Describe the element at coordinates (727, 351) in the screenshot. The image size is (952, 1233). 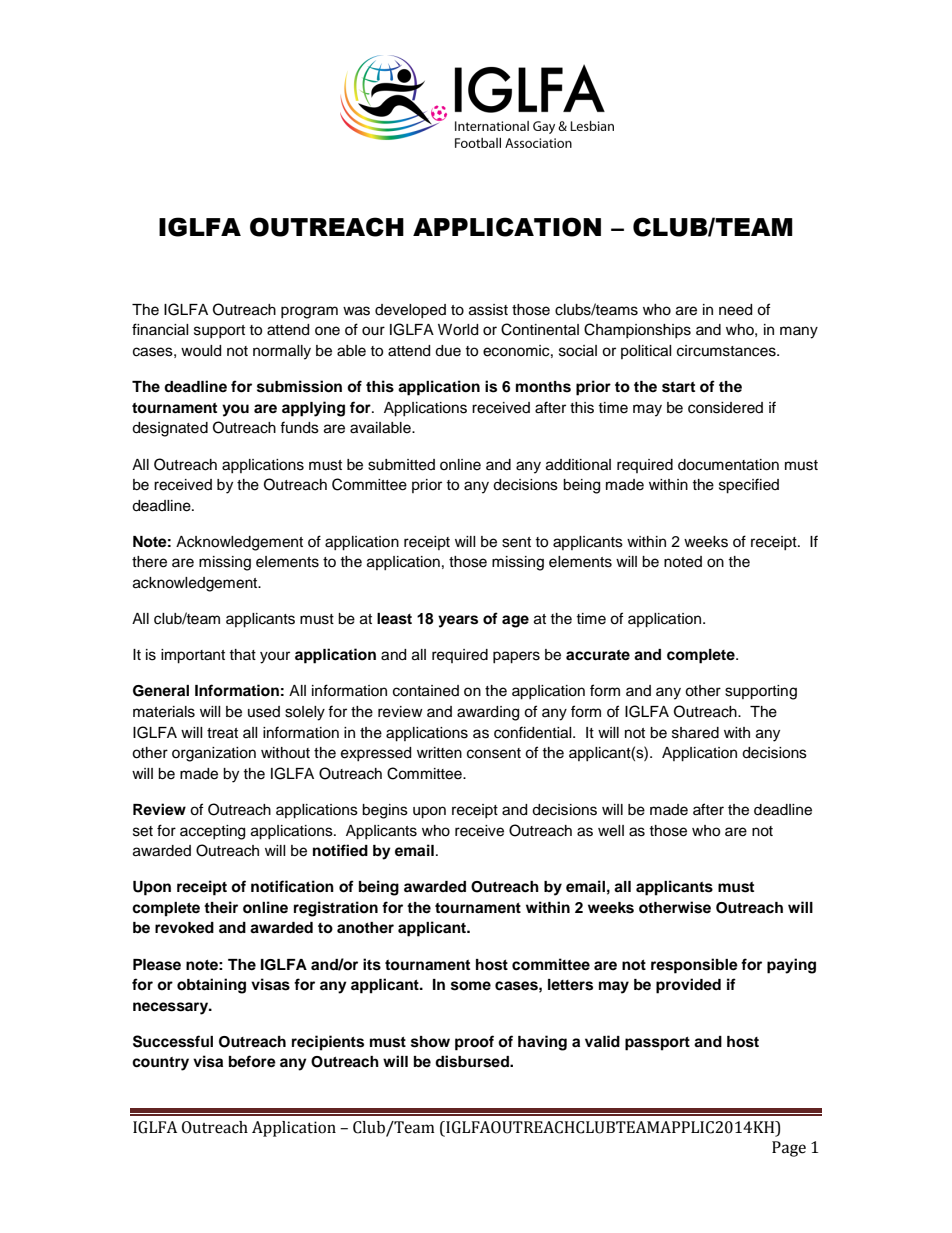
I see `circumstances` at that location.
